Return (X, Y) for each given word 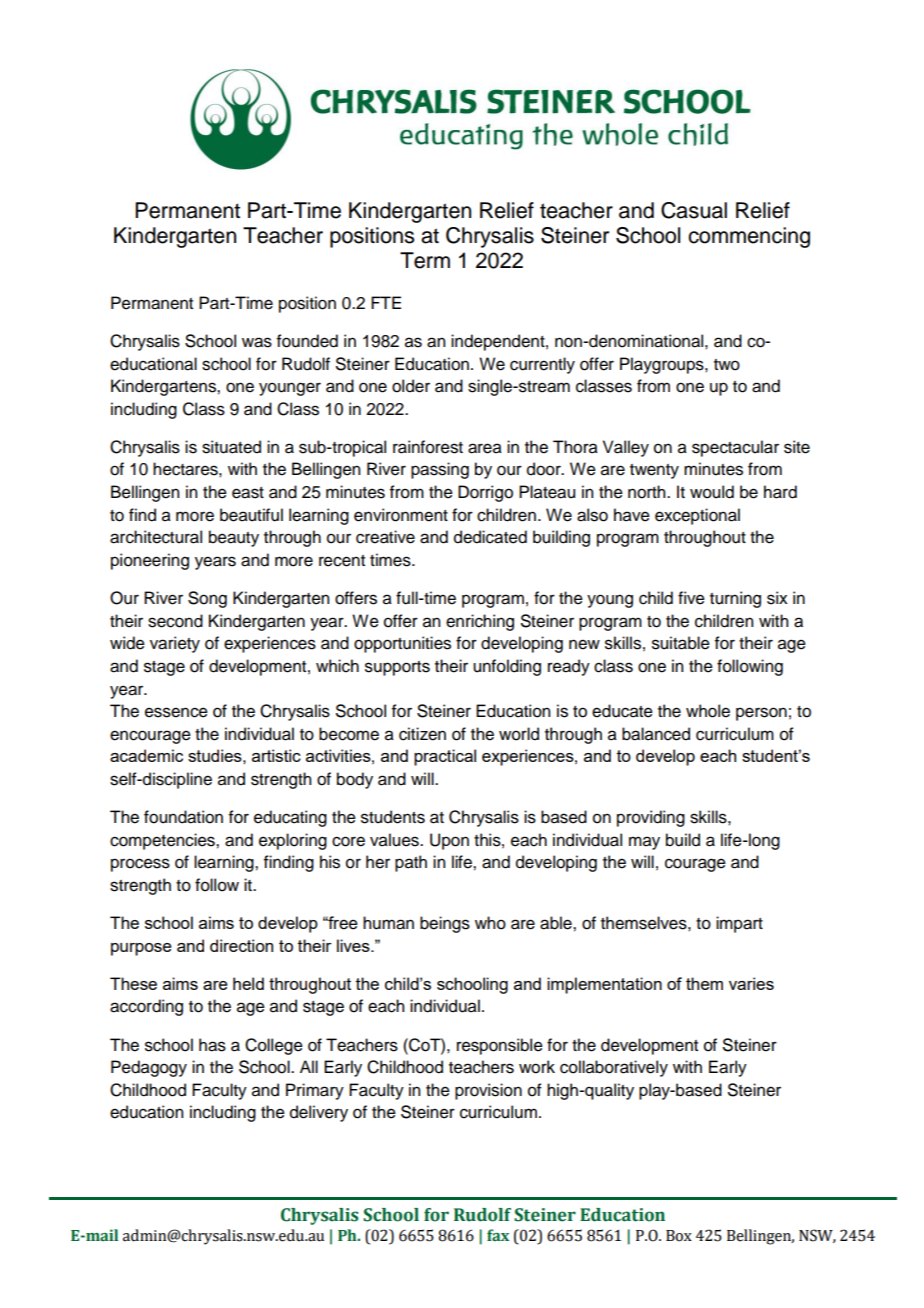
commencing (749, 237)
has (212, 1045)
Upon (449, 841)
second (175, 621)
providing (651, 818)
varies (751, 983)
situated (231, 447)
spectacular (735, 448)
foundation (183, 817)
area (485, 448)
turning (735, 599)
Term (425, 260)
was (257, 342)
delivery (319, 1113)
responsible (500, 1046)
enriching (480, 622)
